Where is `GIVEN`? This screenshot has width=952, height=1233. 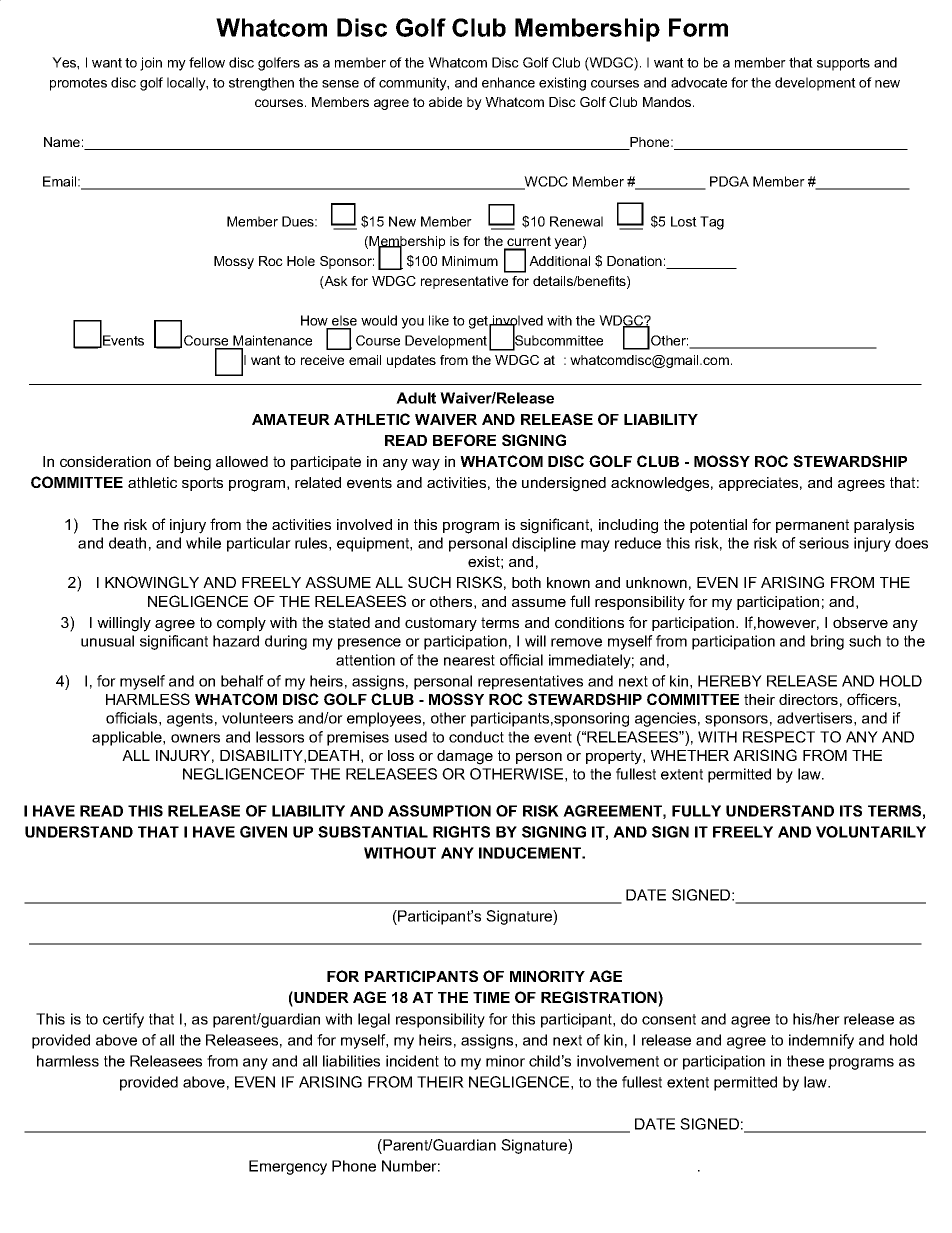
GIVEN is located at coordinates (263, 832).
